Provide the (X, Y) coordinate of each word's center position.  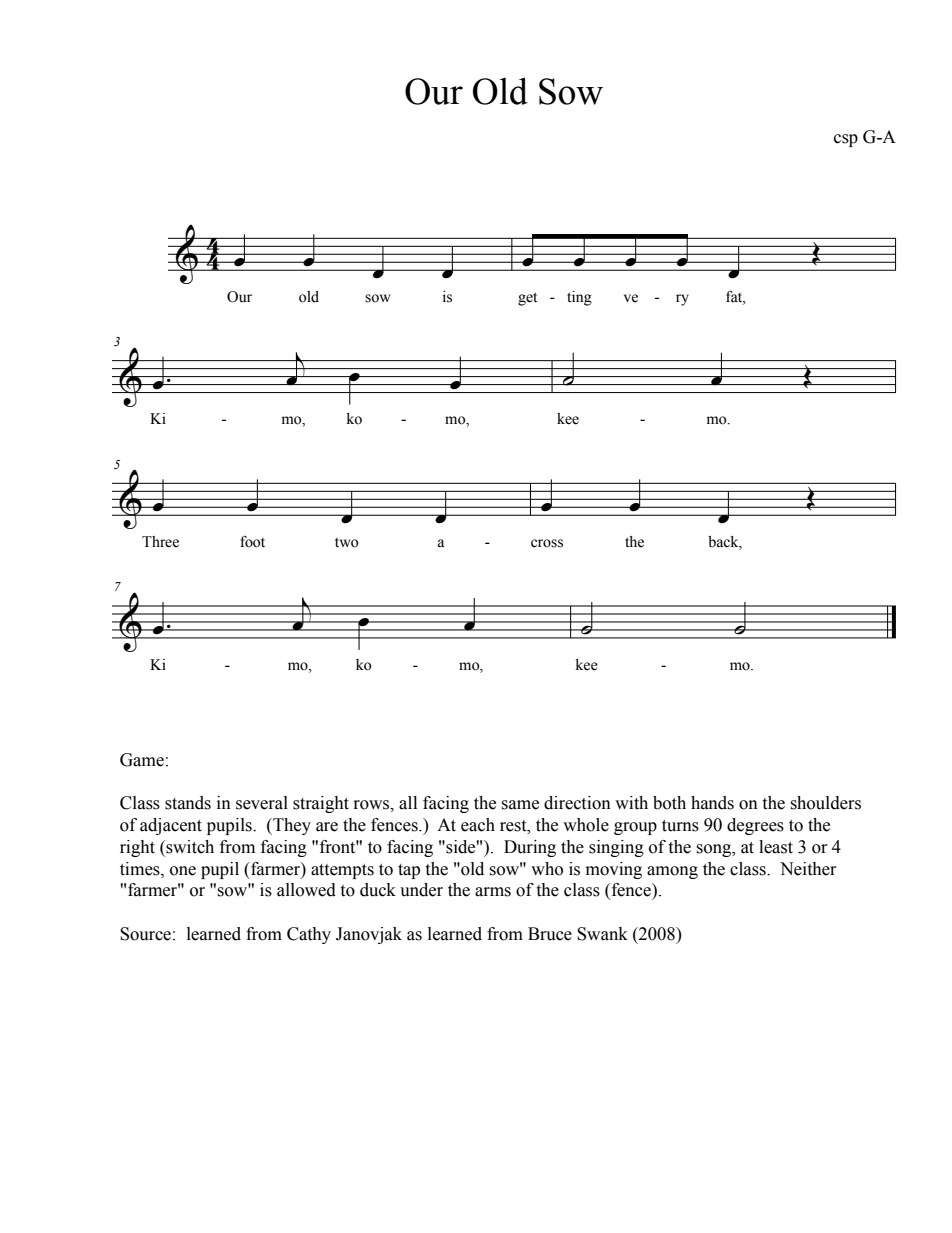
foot (252, 542)
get (527, 299)
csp (846, 140)
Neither (808, 869)
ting (579, 298)
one (183, 871)
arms (493, 892)
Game (142, 760)
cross (547, 543)
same (520, 805)
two (346, 543)
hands (712, 803)
